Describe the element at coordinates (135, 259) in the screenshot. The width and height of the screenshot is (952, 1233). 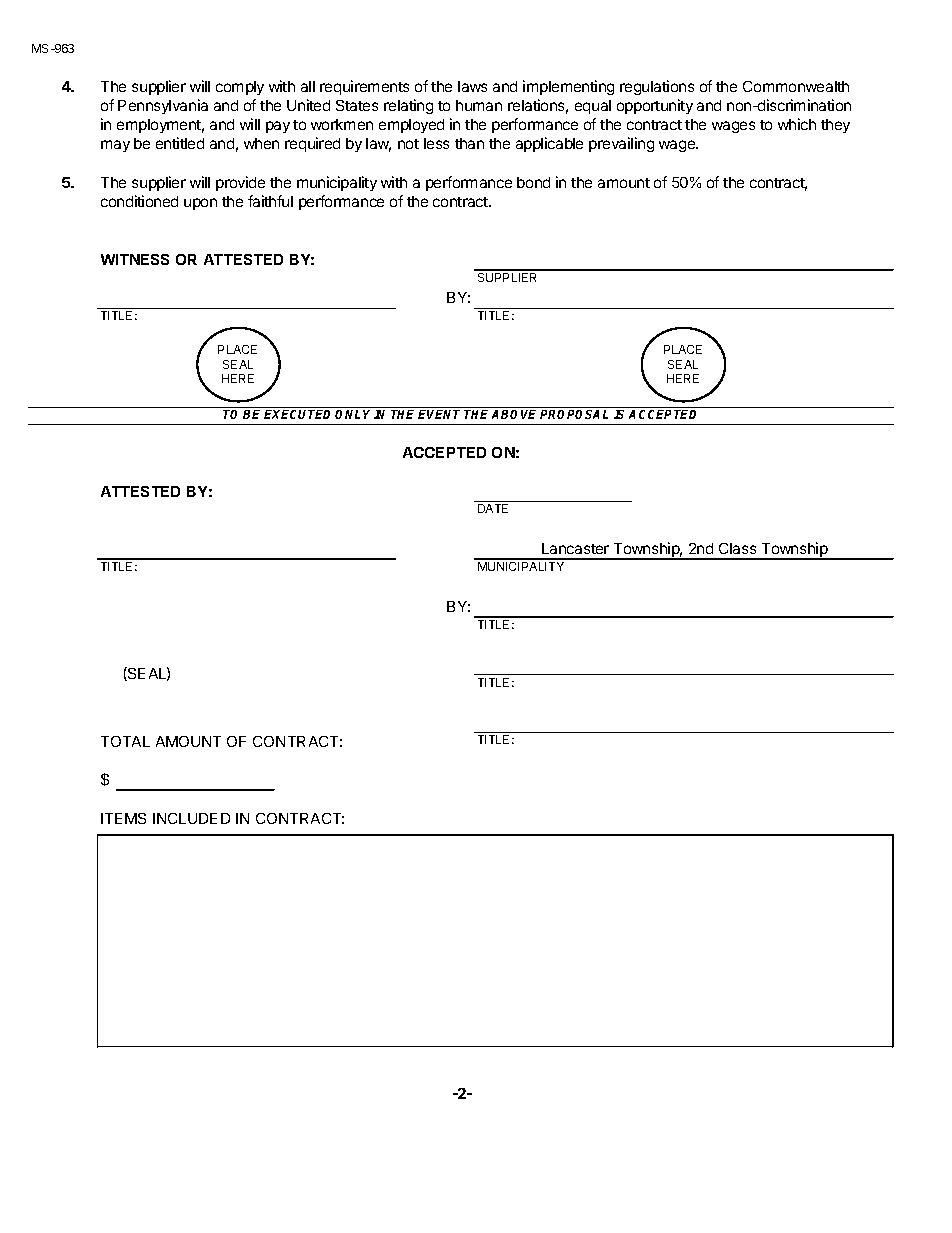
I see `WITNESS` at that location.
